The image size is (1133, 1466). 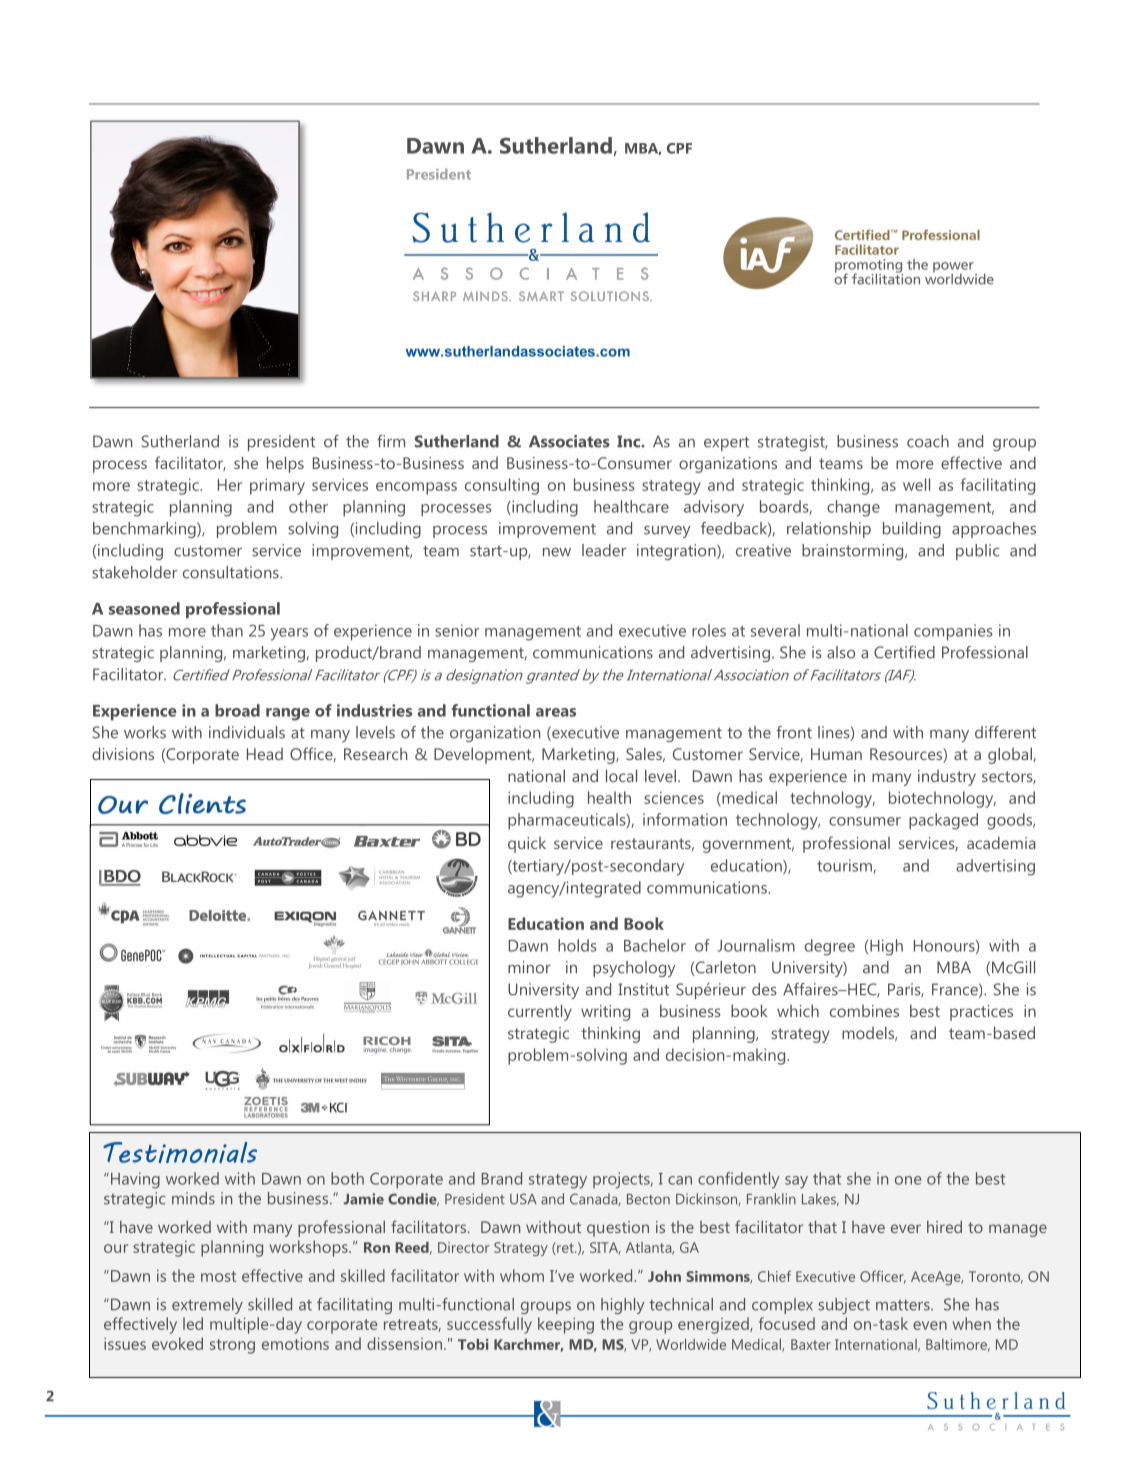 What do you see at coordinates (265, 754) in the document?
I see `Head` at bounding box center [265, 754].
